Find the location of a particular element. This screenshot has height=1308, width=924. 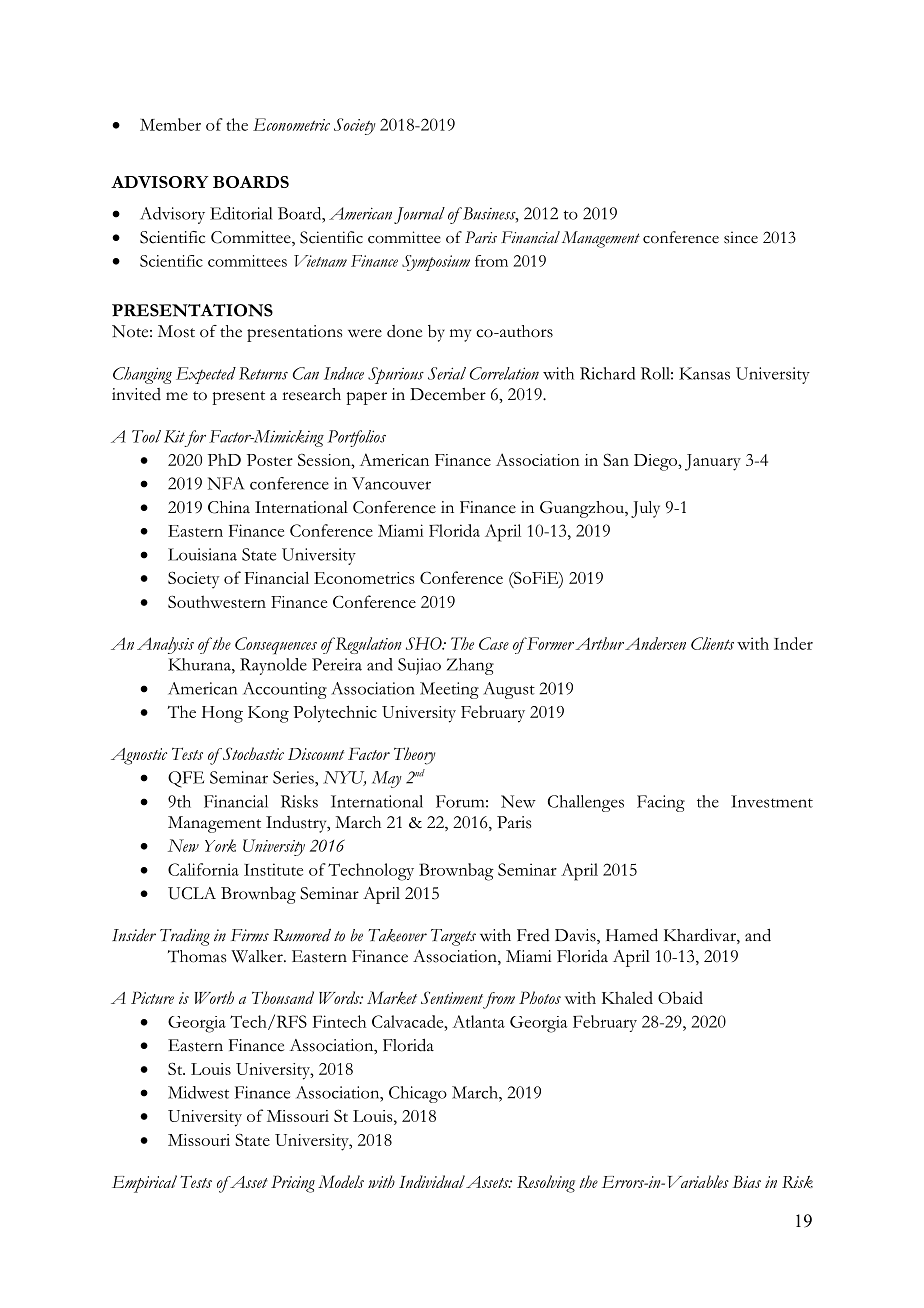

Midwest is located at coordinates (198, 1092).
